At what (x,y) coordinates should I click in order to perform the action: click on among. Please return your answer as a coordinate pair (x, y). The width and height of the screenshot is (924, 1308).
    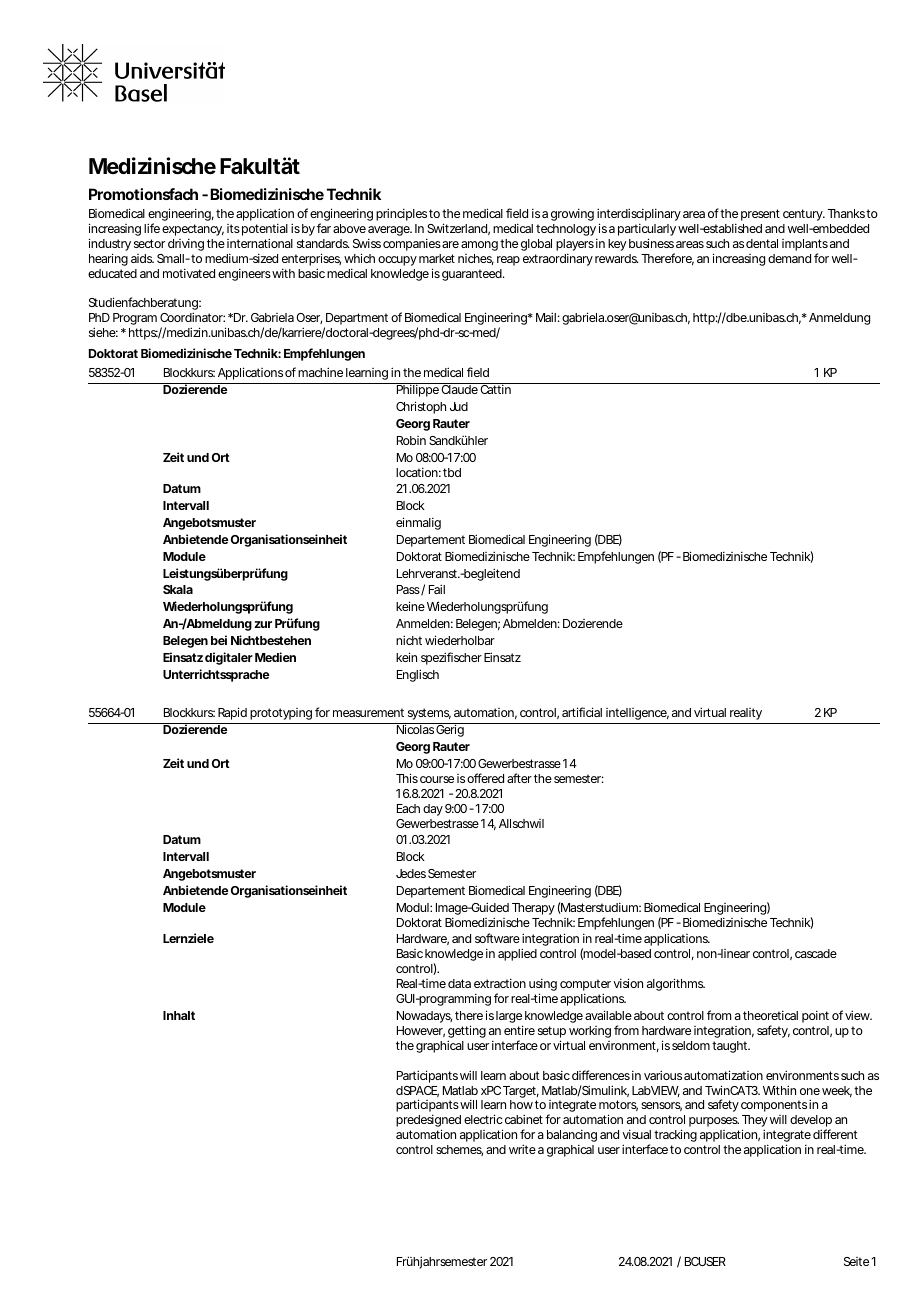
    Looking at the image, I should click on (479, 246).
